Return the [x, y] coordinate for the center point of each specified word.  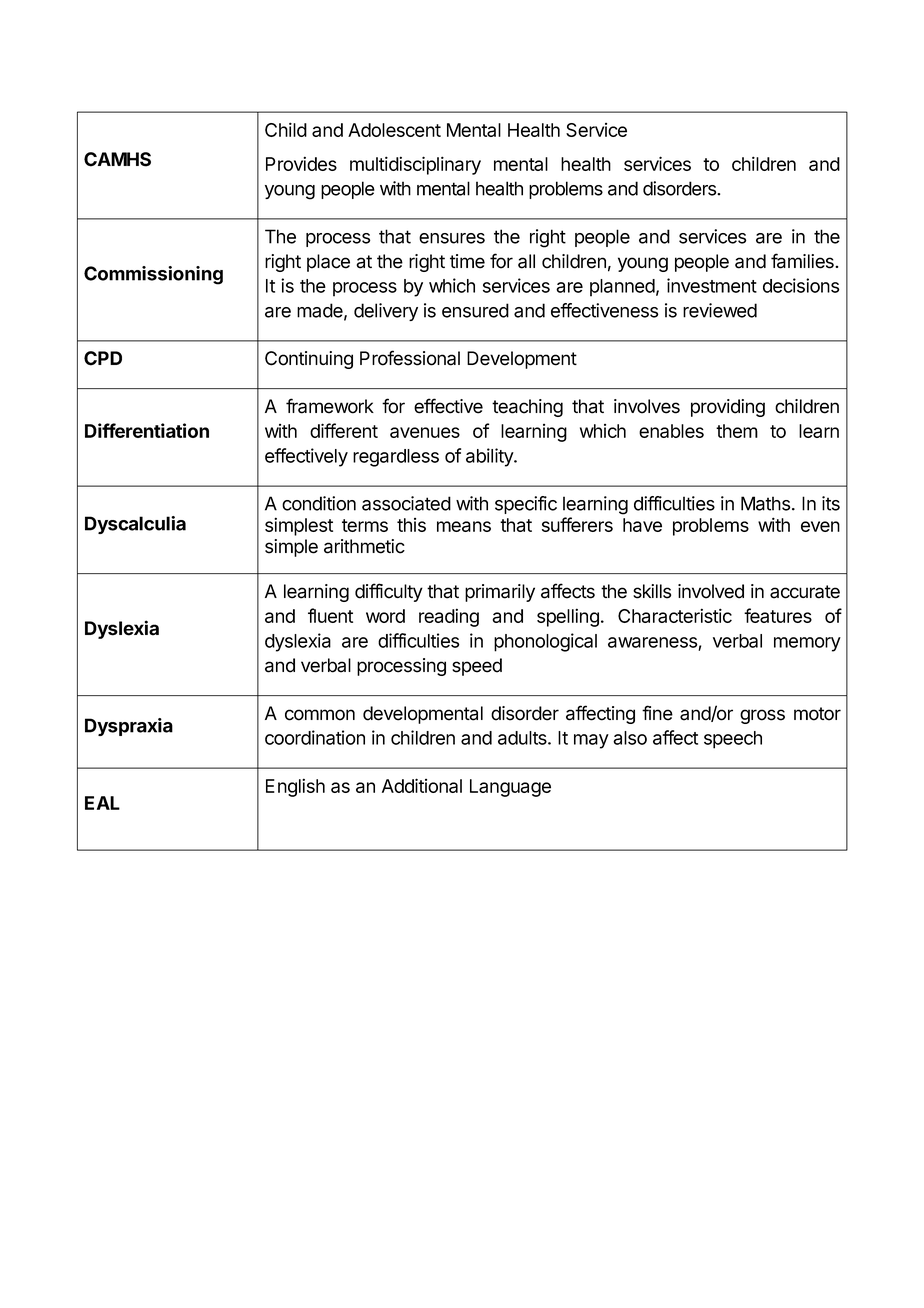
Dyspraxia [129, 727]
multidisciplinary [415, 165]
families [803, 261]
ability [490, 457]
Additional [422, 785]
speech [733, 740]
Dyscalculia [135, 525]
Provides [301, 163]
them [737, 431]
